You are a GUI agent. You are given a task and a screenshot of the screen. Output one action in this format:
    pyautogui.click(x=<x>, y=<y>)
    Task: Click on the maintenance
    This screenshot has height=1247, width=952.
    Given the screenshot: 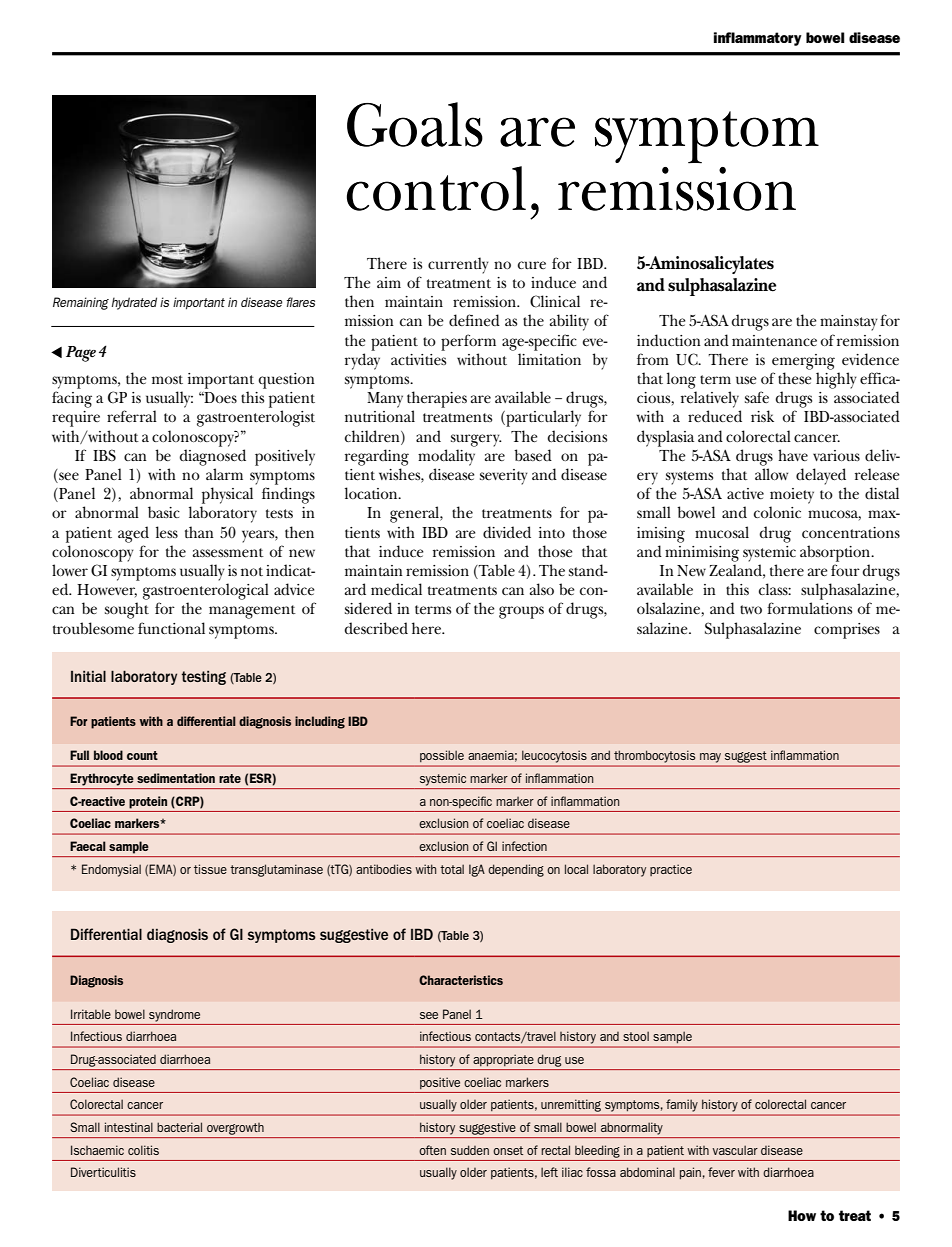 What is the action you would take?
    pyautogui.click(x=774, y=340)
